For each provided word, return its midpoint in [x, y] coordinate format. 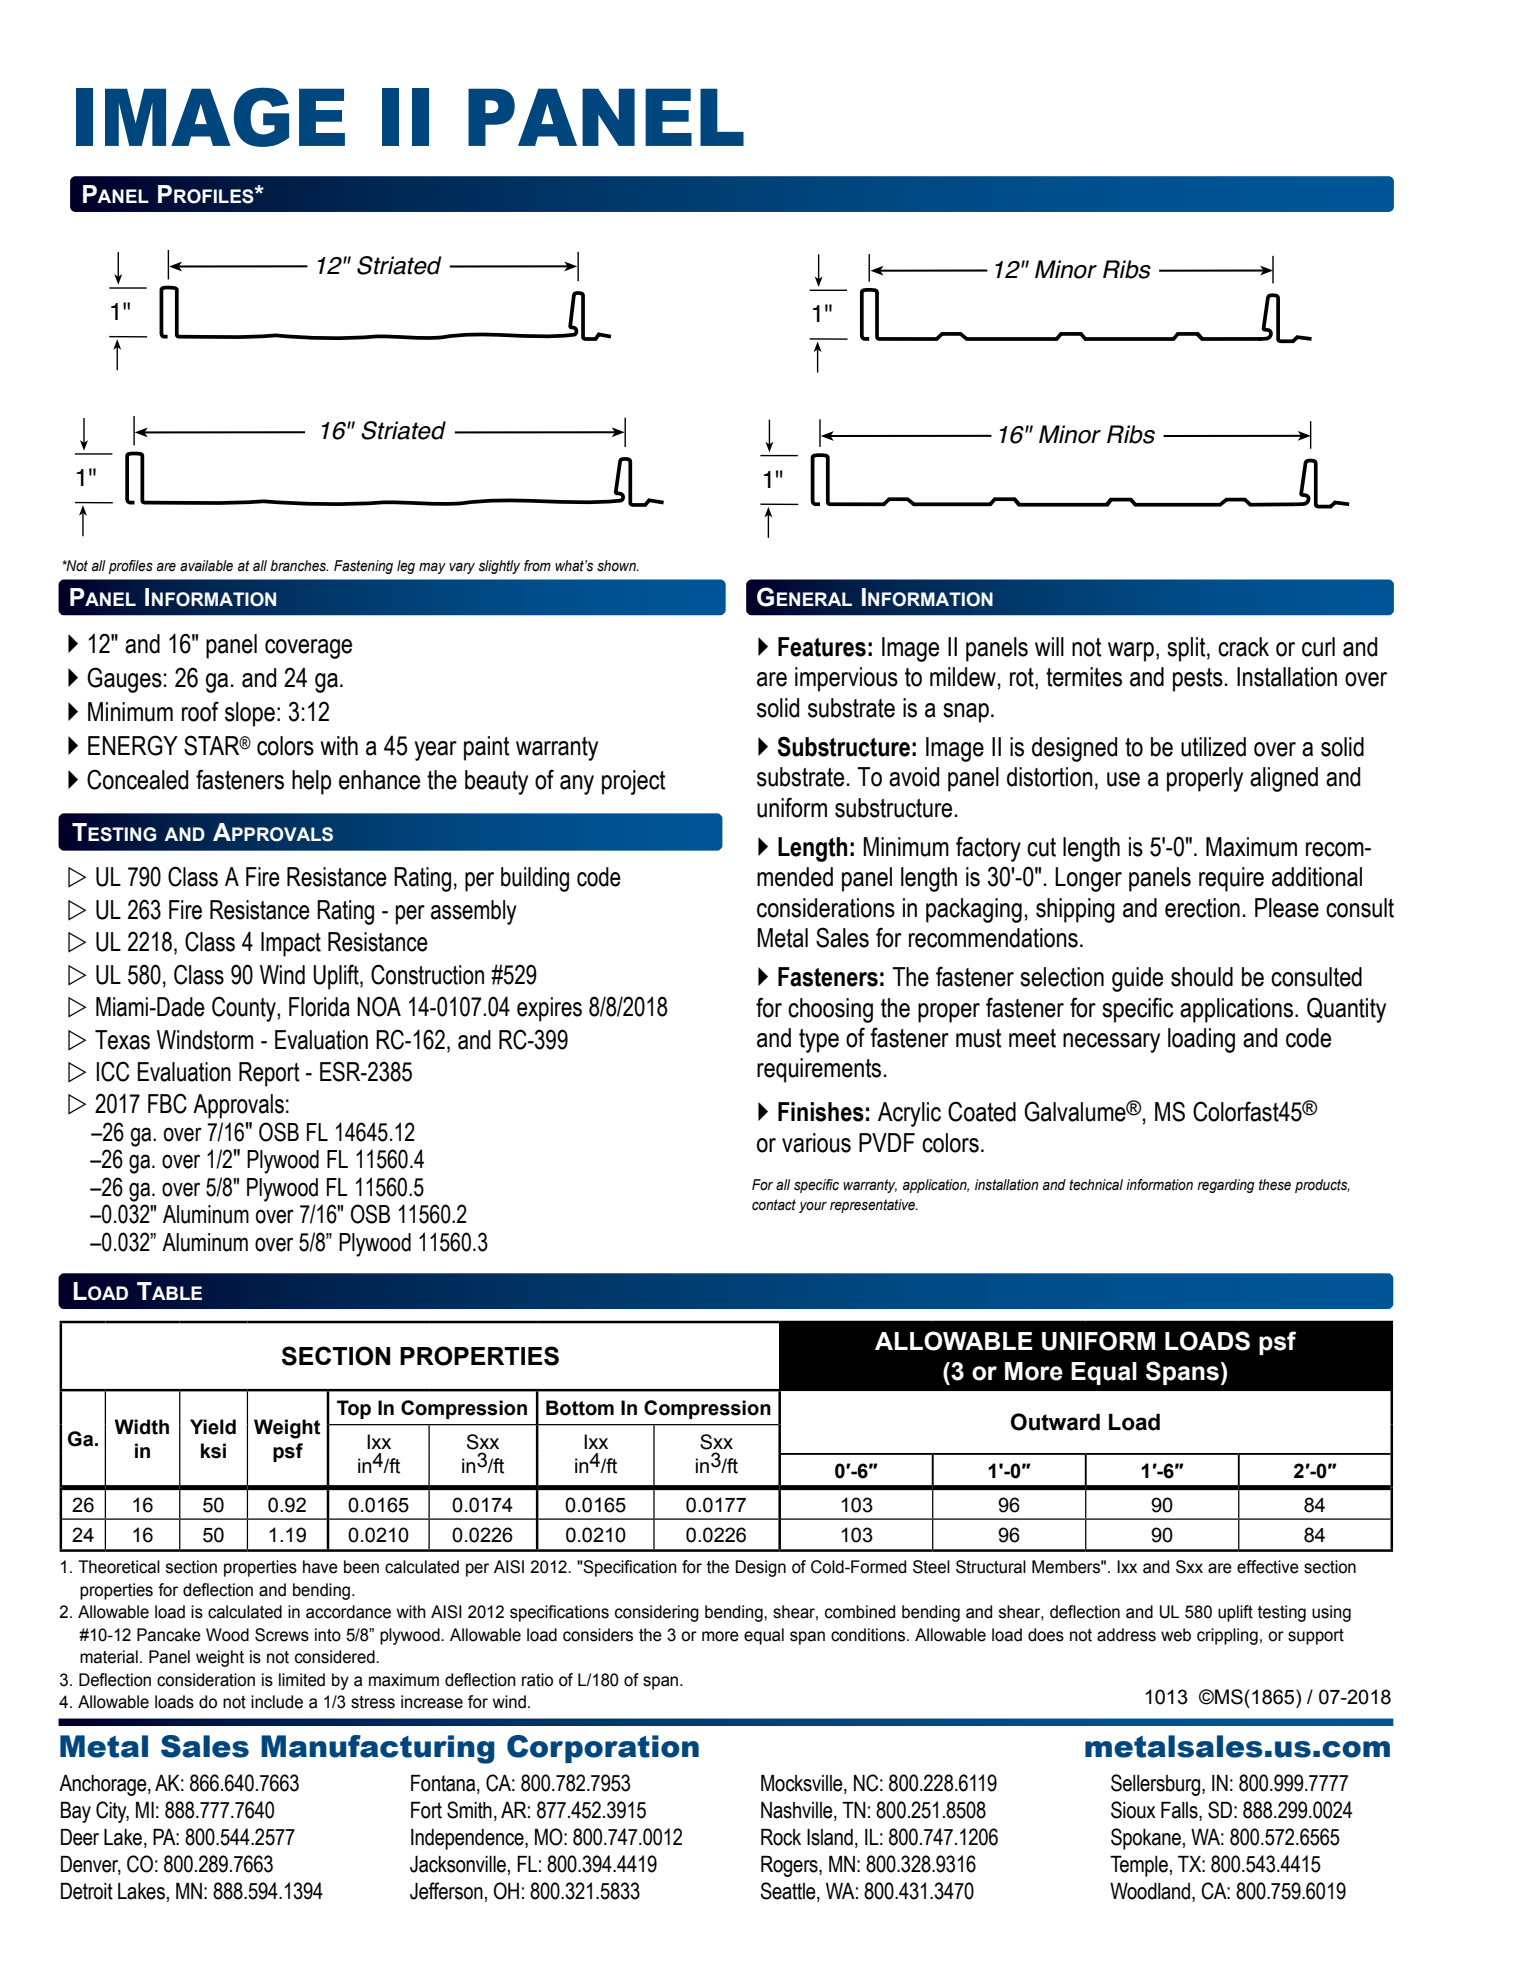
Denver [91, 1865]
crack [1243, 647]
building [535, 879]
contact [774, 1205]
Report [269, 1074]
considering [657, 1613]
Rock [781, 1837]
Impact [291, 944]
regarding [1226, 1186]
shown [617, 566]
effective [1268, 1567]
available [206, 566]
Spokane [1146, 1839]
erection [1202, 908]
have [320, 1567]
